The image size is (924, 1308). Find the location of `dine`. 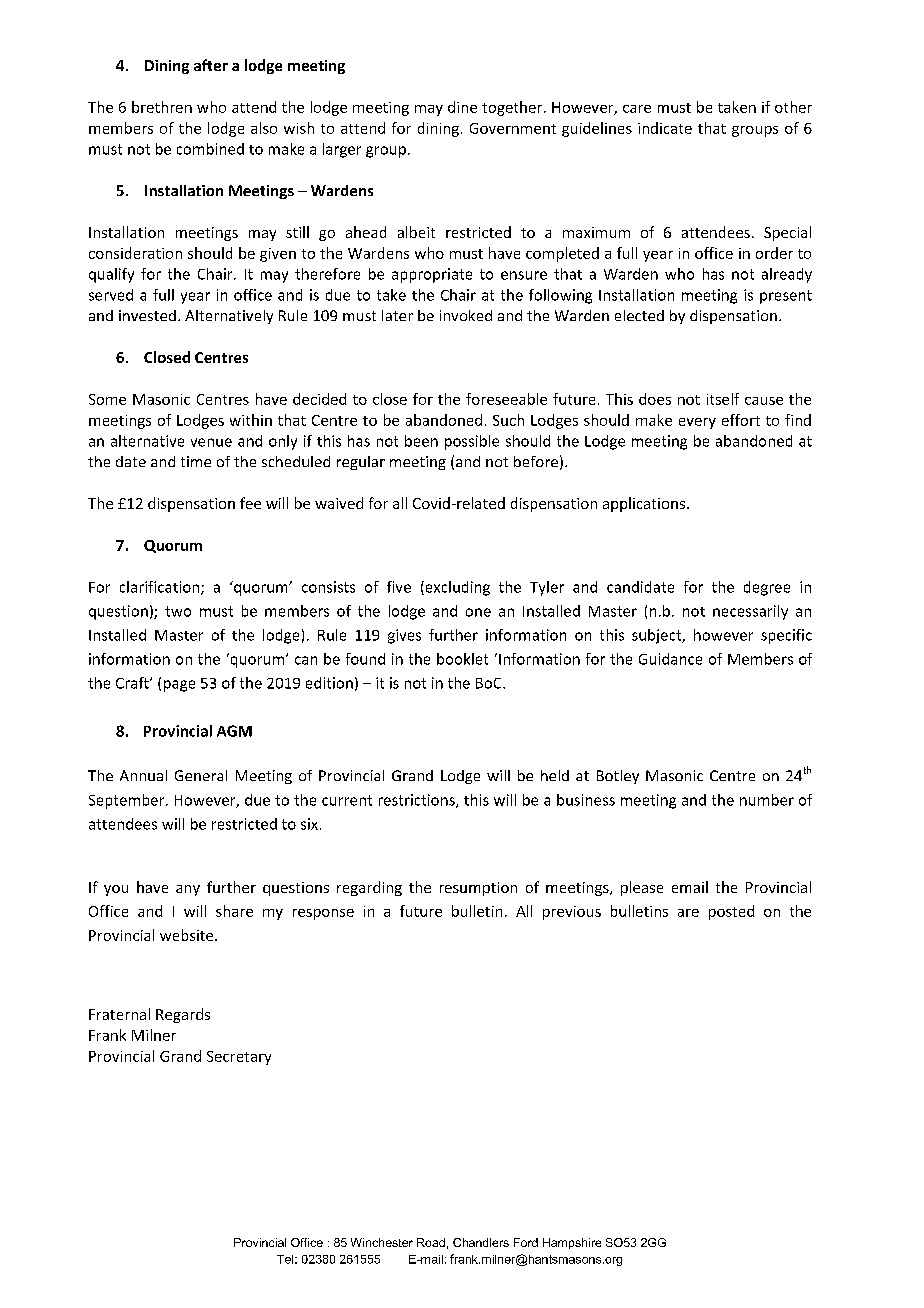

dine is located at coordinates (462, 107).
